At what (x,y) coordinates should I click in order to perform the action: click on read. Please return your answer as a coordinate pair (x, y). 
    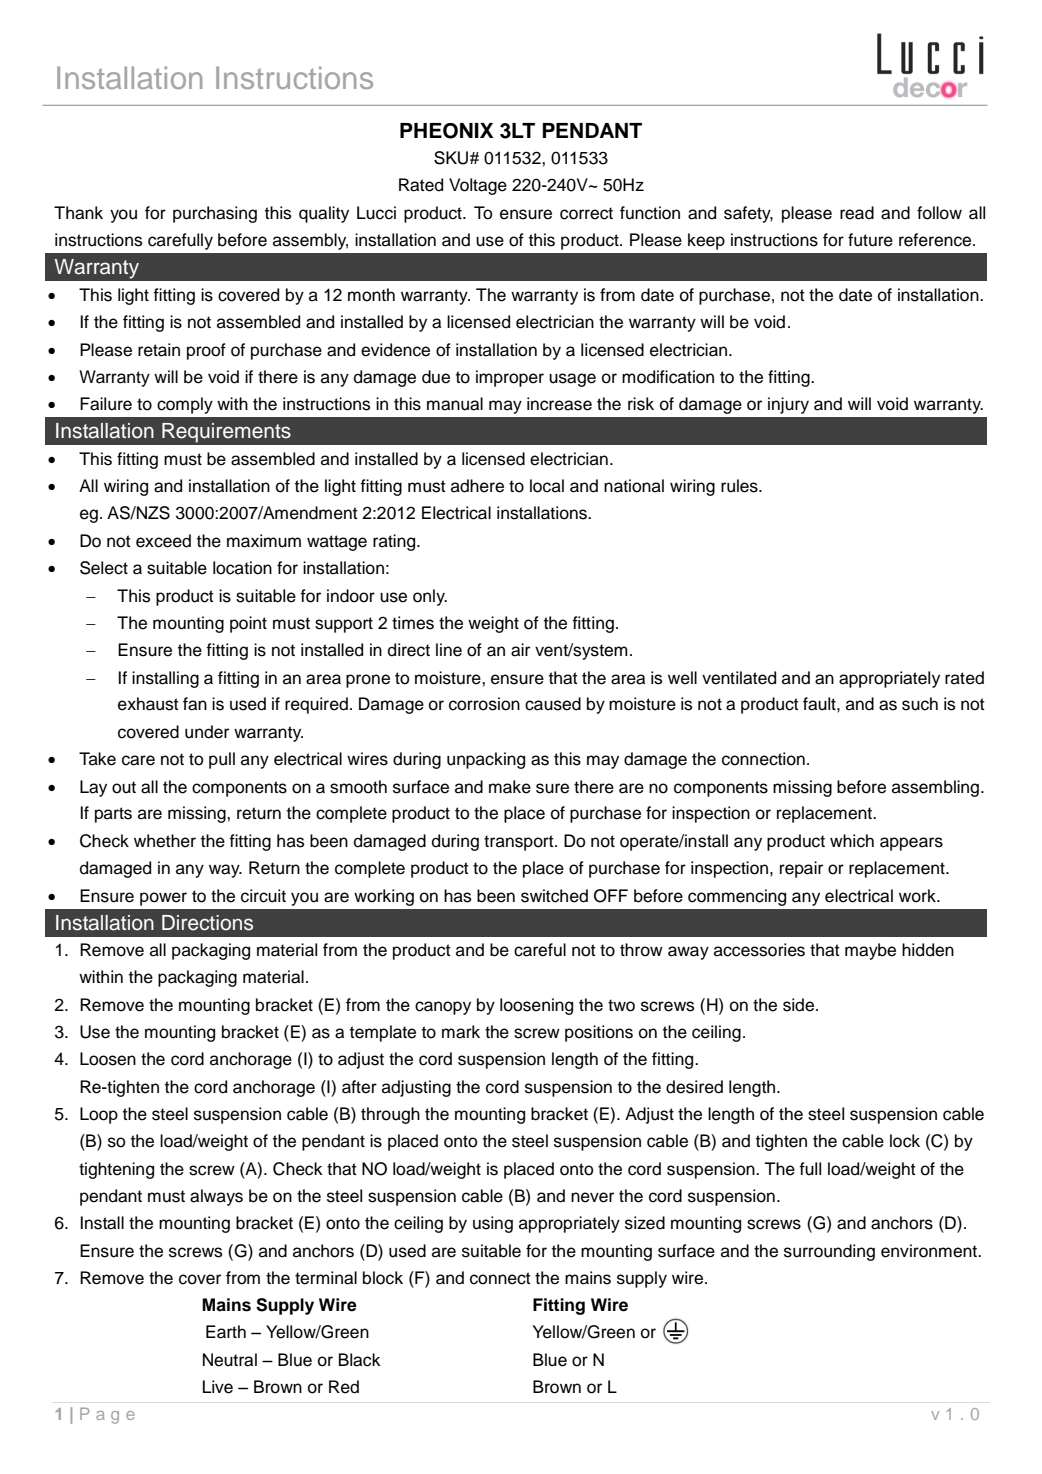
    Looking at the image, I should click on (857, 213).
